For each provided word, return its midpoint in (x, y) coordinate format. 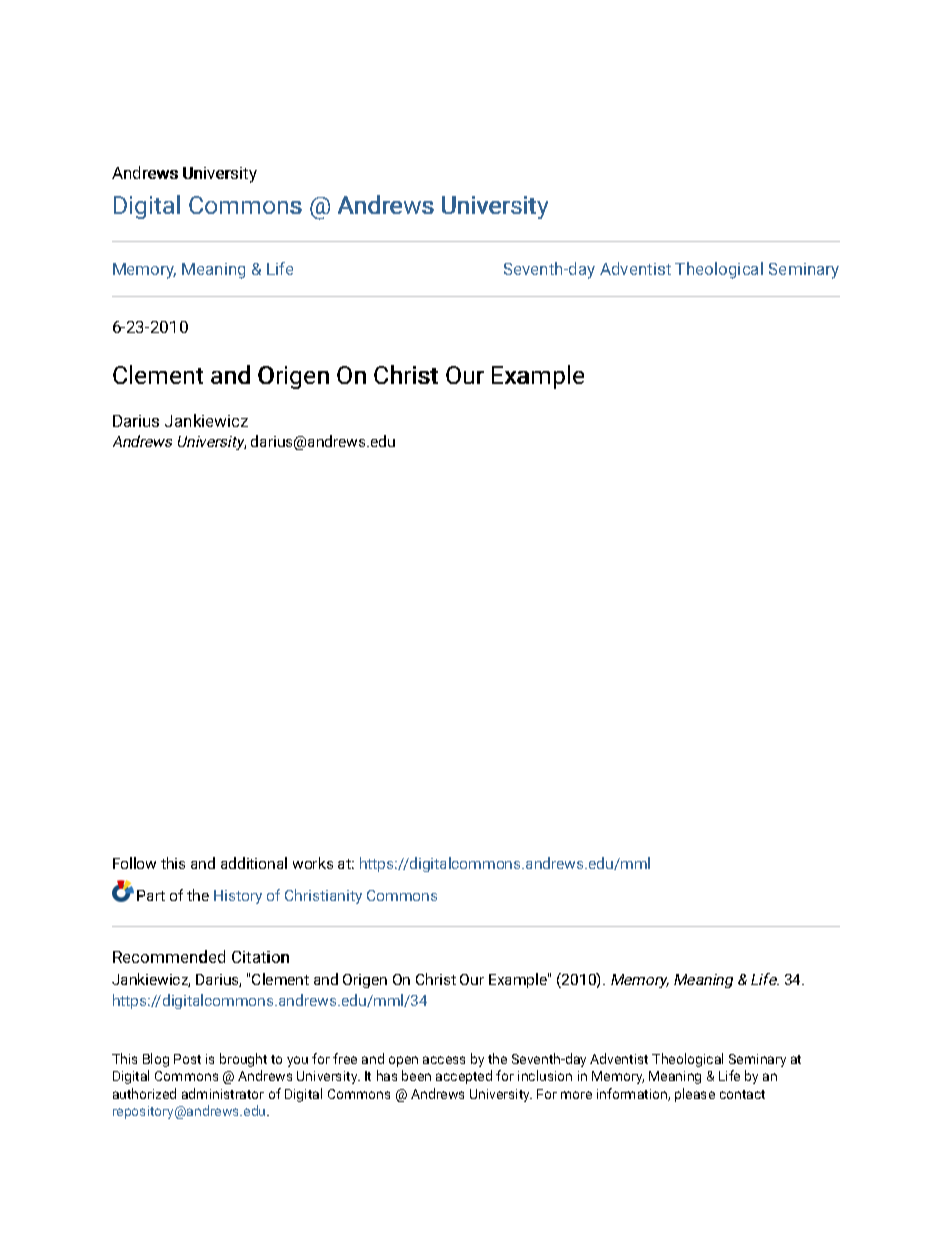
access (444, 1060)
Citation (260, 957)
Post (187, 1059)
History (238, 897)
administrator (223, 1093)
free (345, 1058)
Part (151, 895)
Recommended (169, 956)
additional (254, 863)
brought (243, 1060)
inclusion (545, 1075)
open (403, 1061)
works (313, 863)
